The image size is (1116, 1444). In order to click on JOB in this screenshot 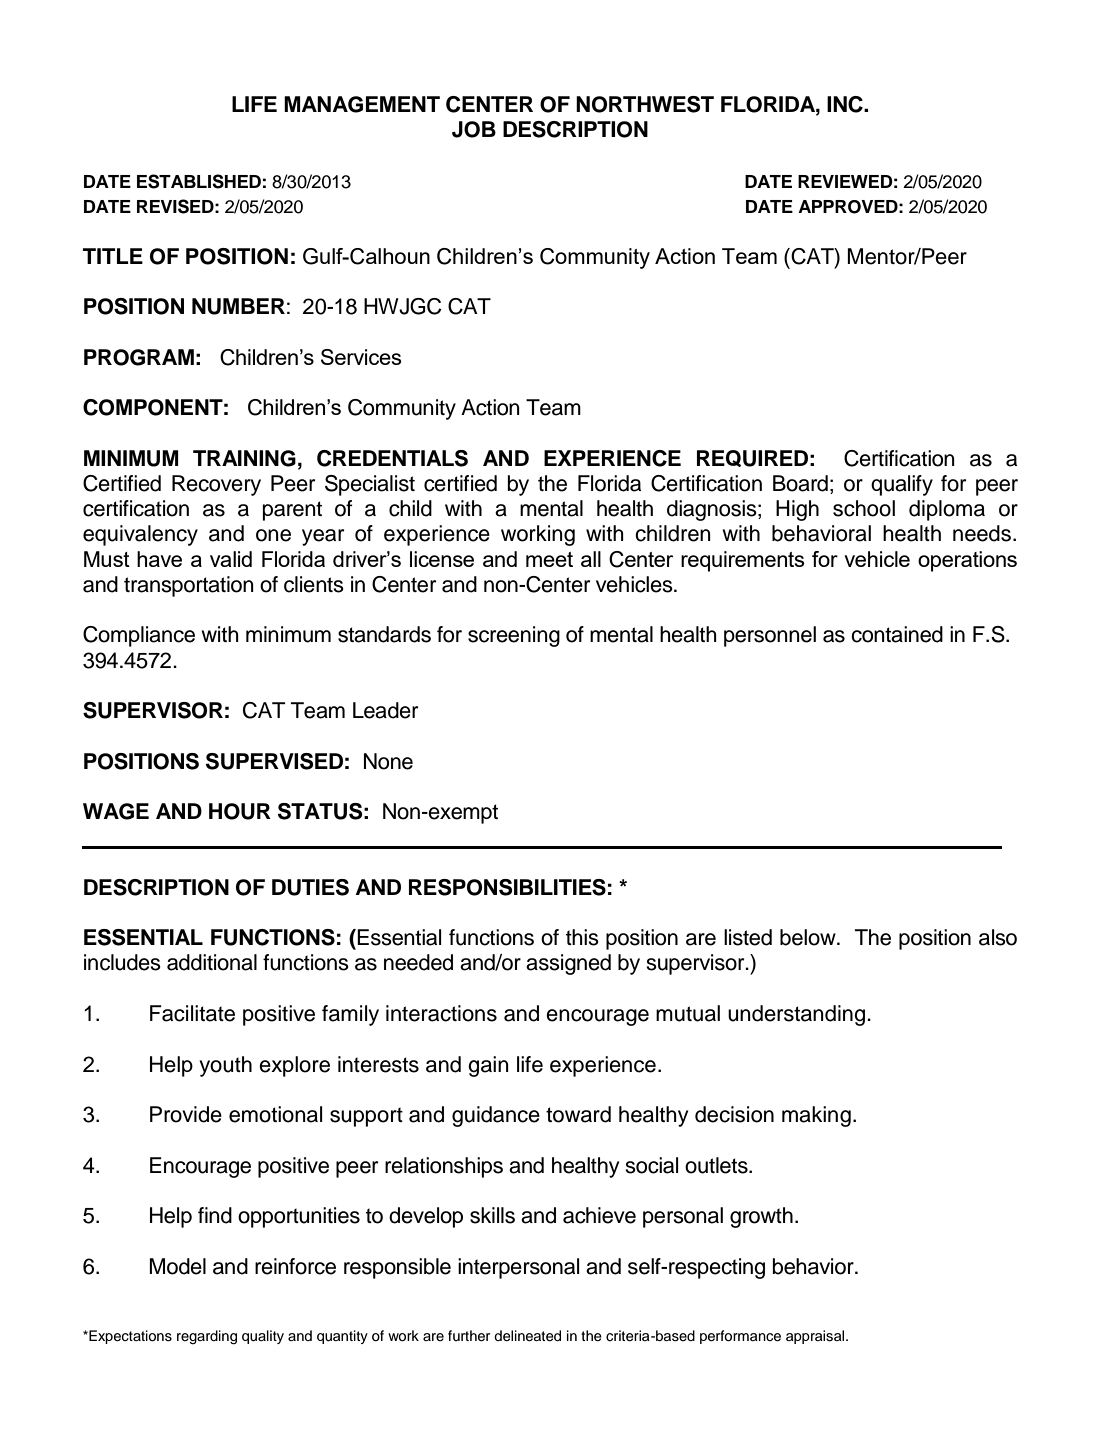, I will do `click(474, 129)`.
